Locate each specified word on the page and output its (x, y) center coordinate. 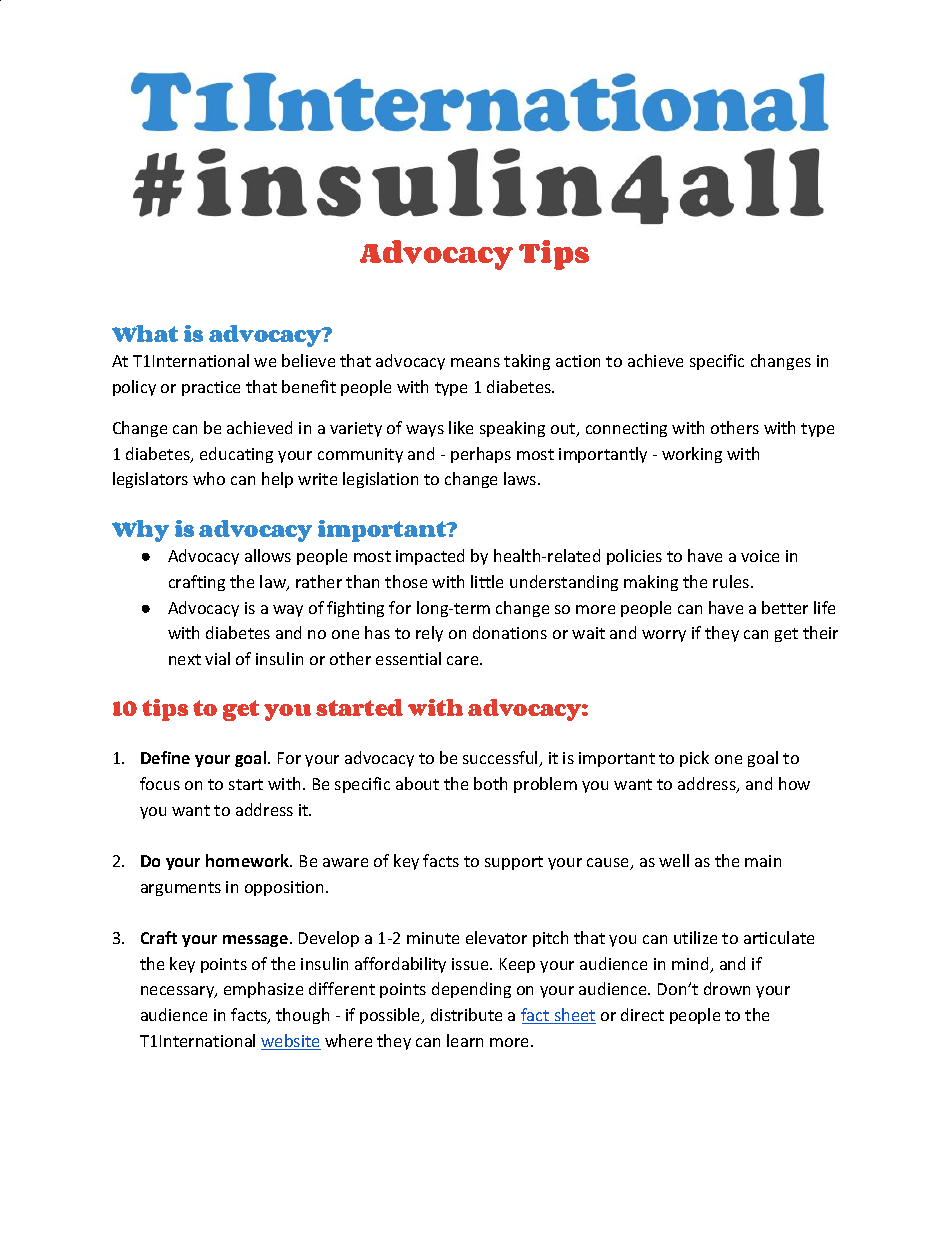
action (578, 361)
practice (211, 388)
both (490, 783)
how (794, 783)
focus (160, 783)
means (475, 362)
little (487, 581)
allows (268, 555)
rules (731, 581)
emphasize (263, 990)
